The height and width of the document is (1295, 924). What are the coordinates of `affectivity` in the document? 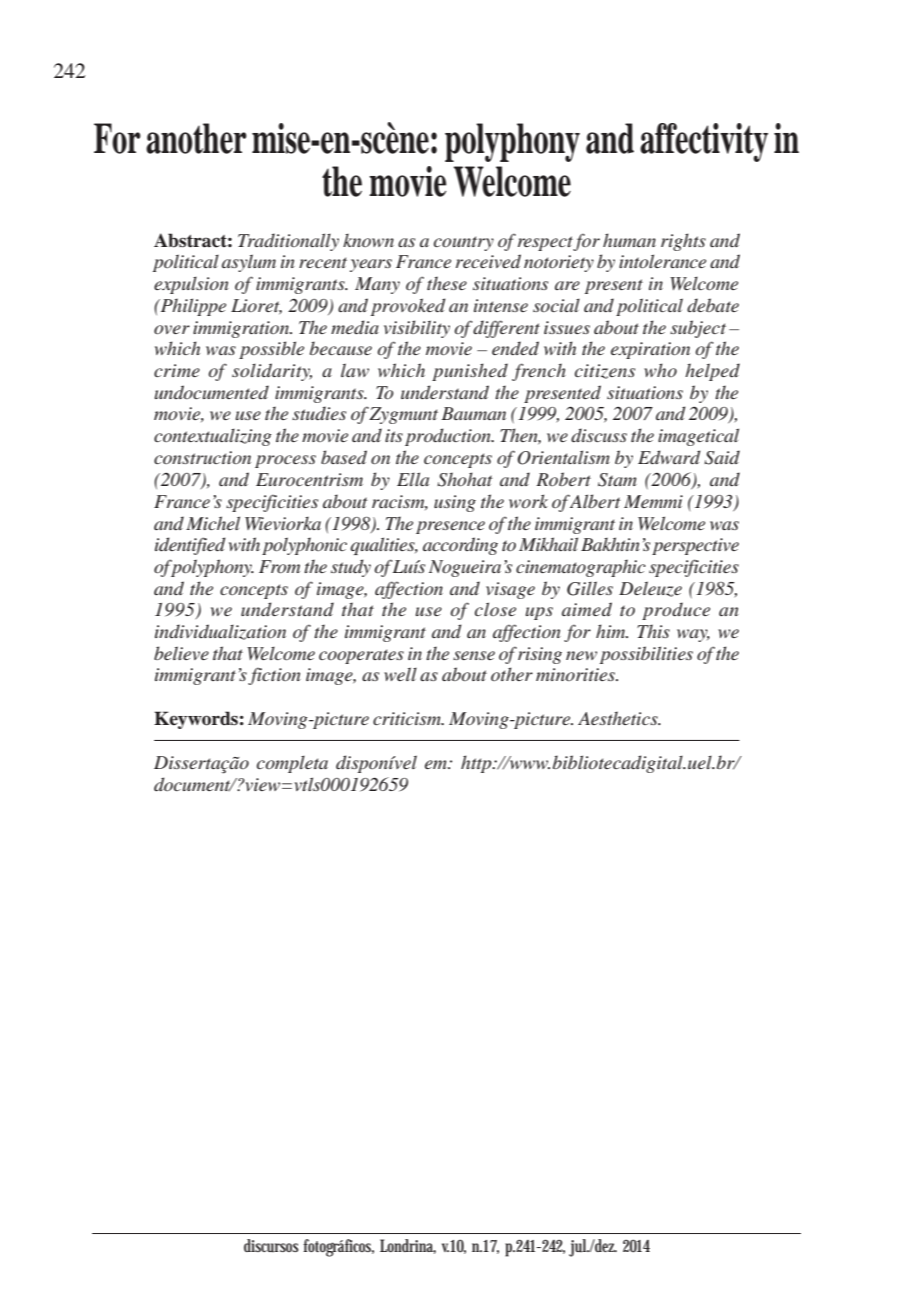 It's located at (704, 142).
